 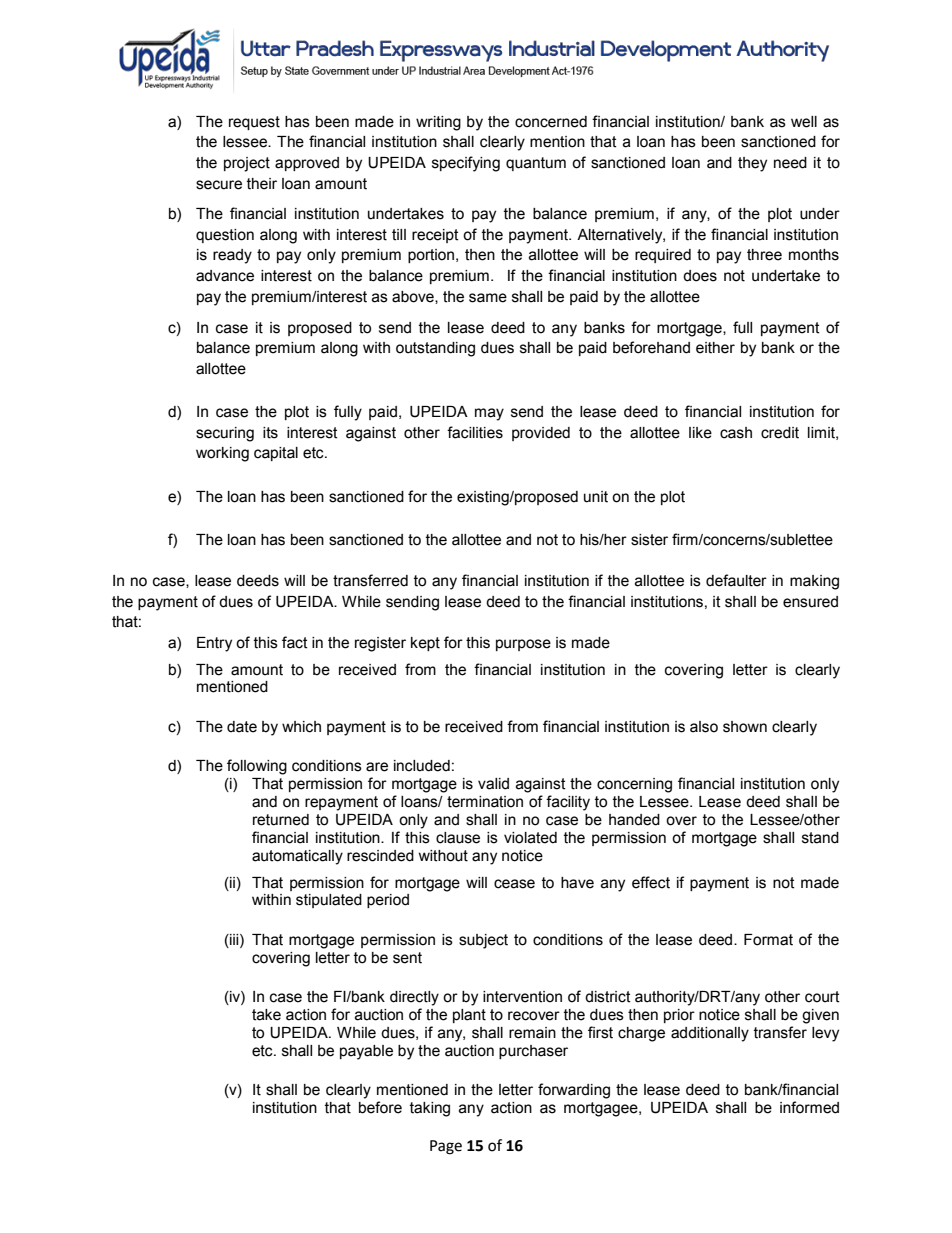 I want to click on quantum, so click(x=536, y=164).
